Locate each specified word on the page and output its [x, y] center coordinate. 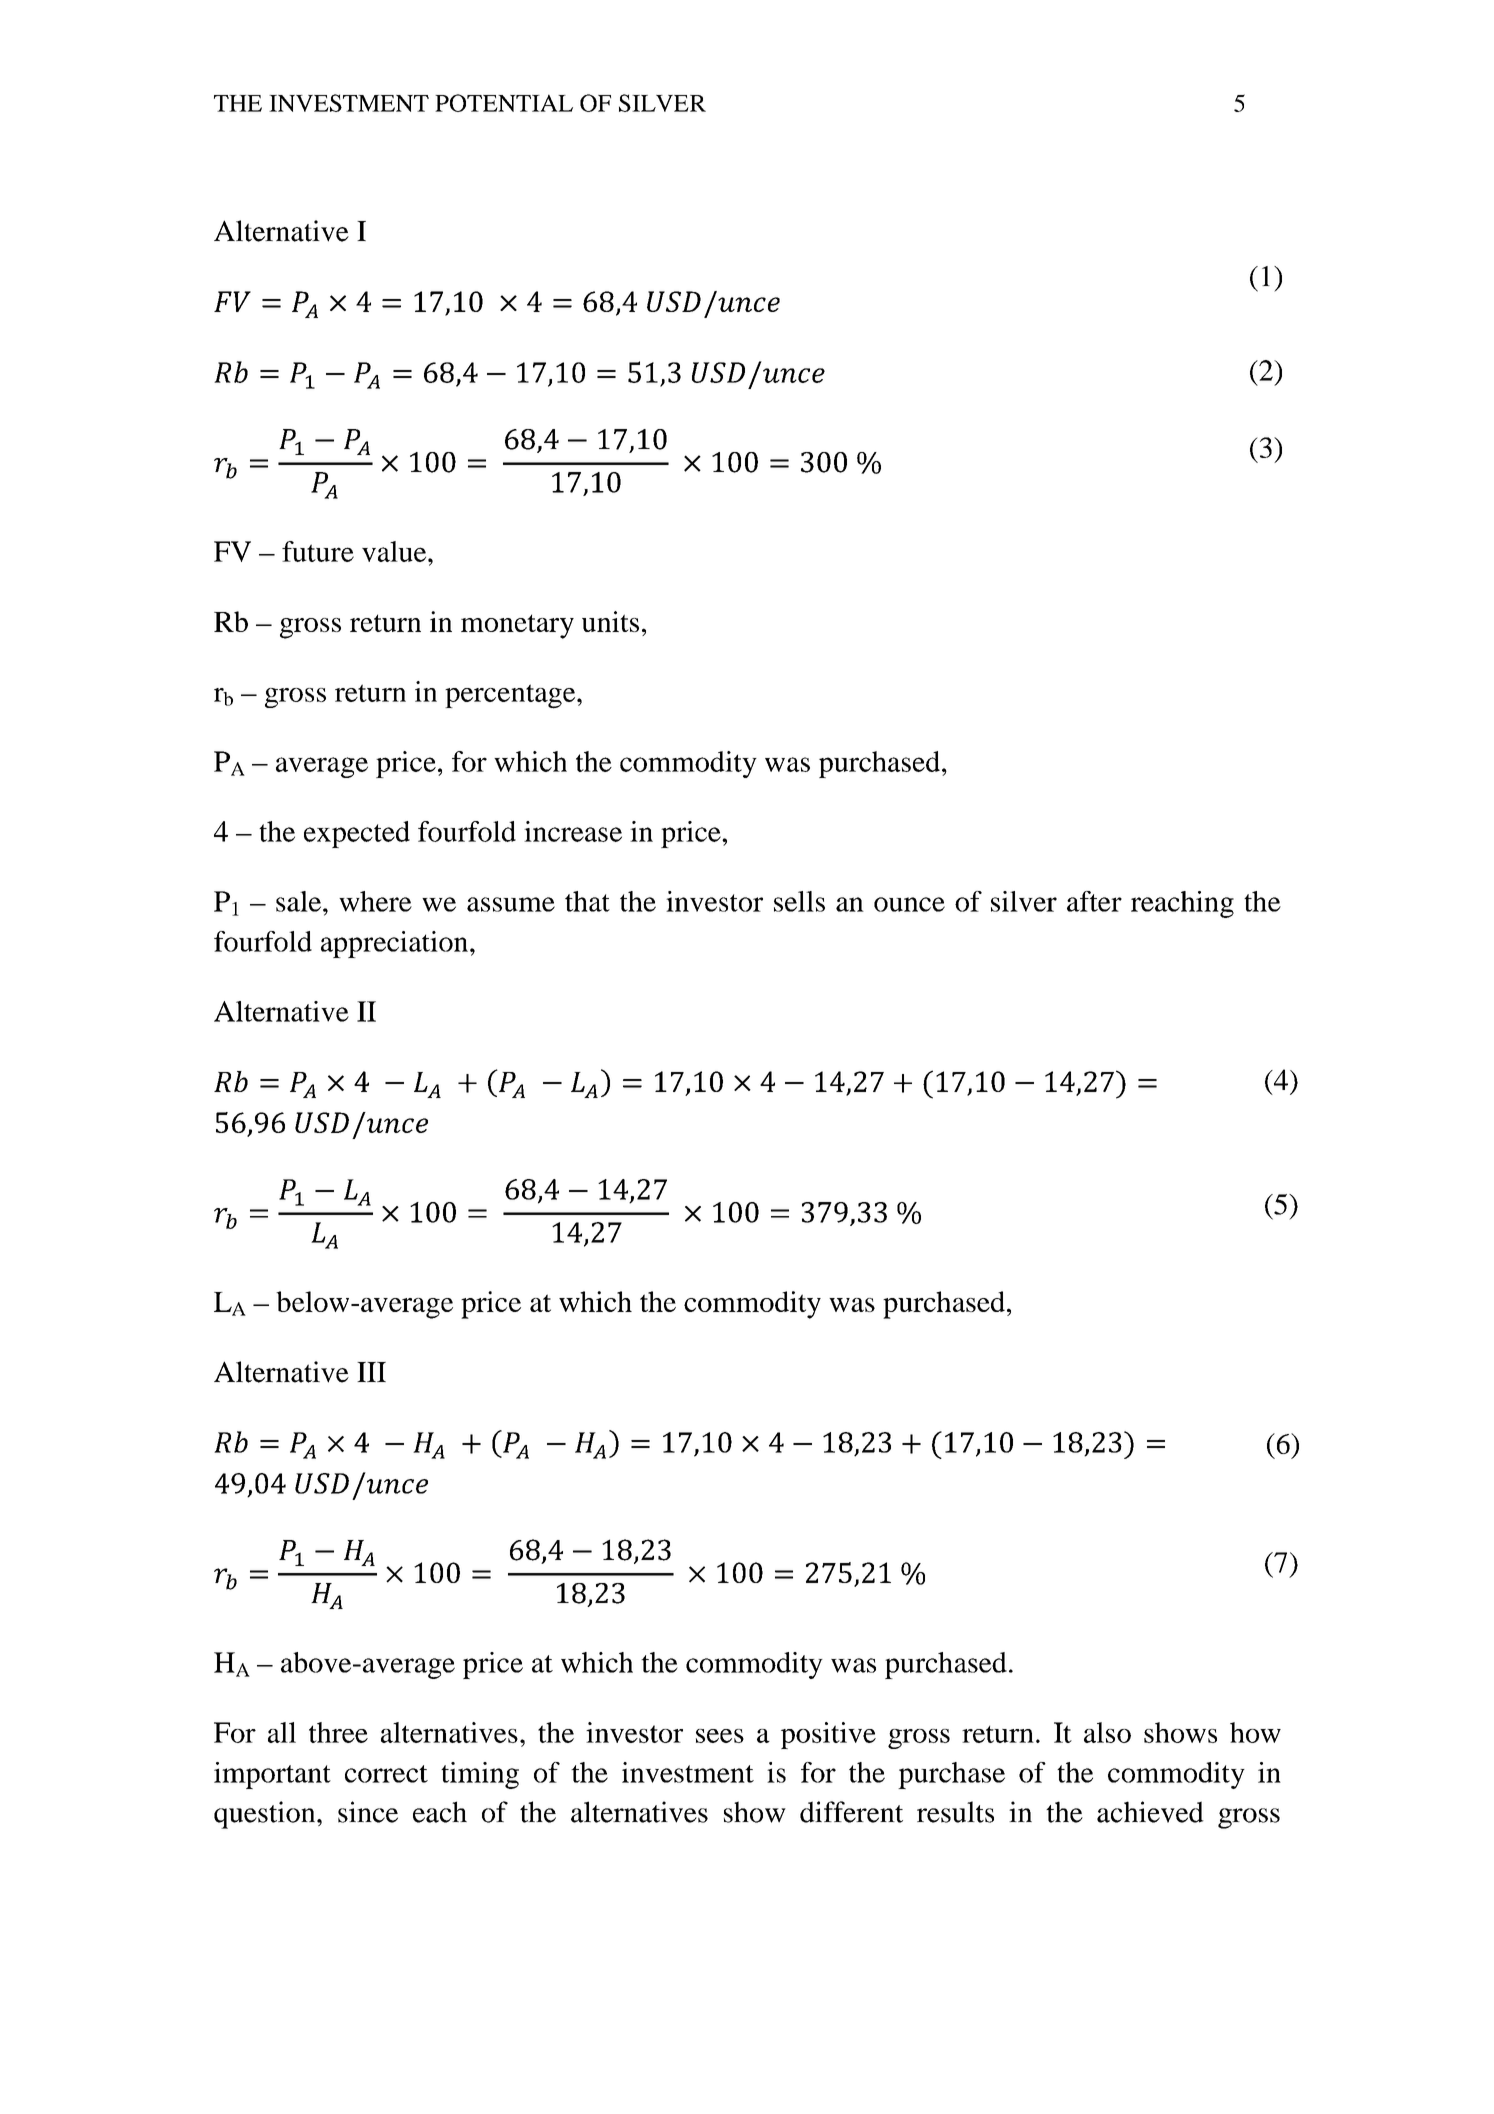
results [955, 1812]
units [610, 621]
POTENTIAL [504, 103]
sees [720, 1736]
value [395, 551]
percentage [511, 696]
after [1094, 901]
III [371, 1372]
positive [828, 1735]
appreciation [396, 944]
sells [799, 901]
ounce [909, 904]
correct [386, 1774]
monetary [517, 626]
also [1107, 1732]
